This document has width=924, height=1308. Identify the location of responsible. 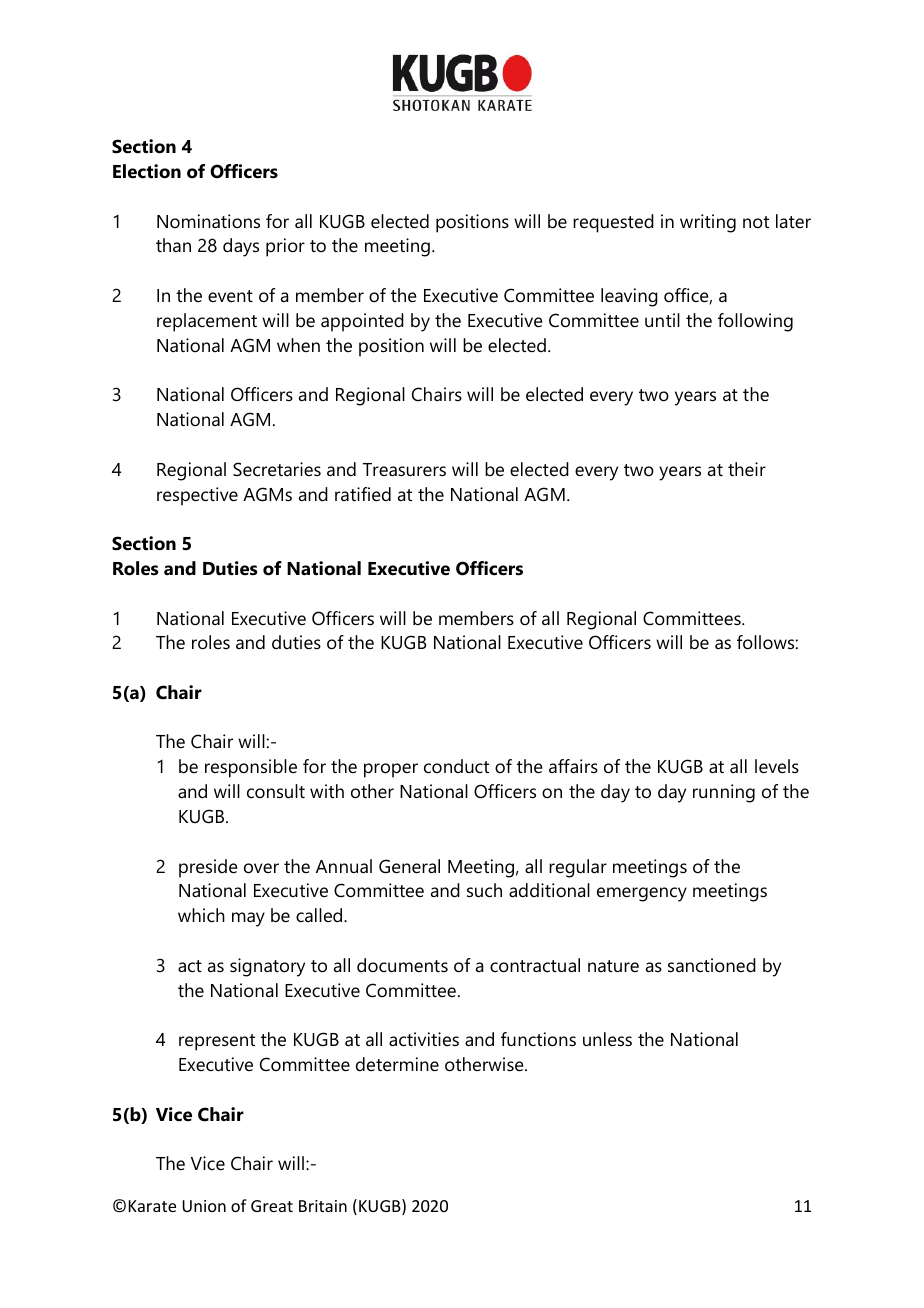
(251, 768).
